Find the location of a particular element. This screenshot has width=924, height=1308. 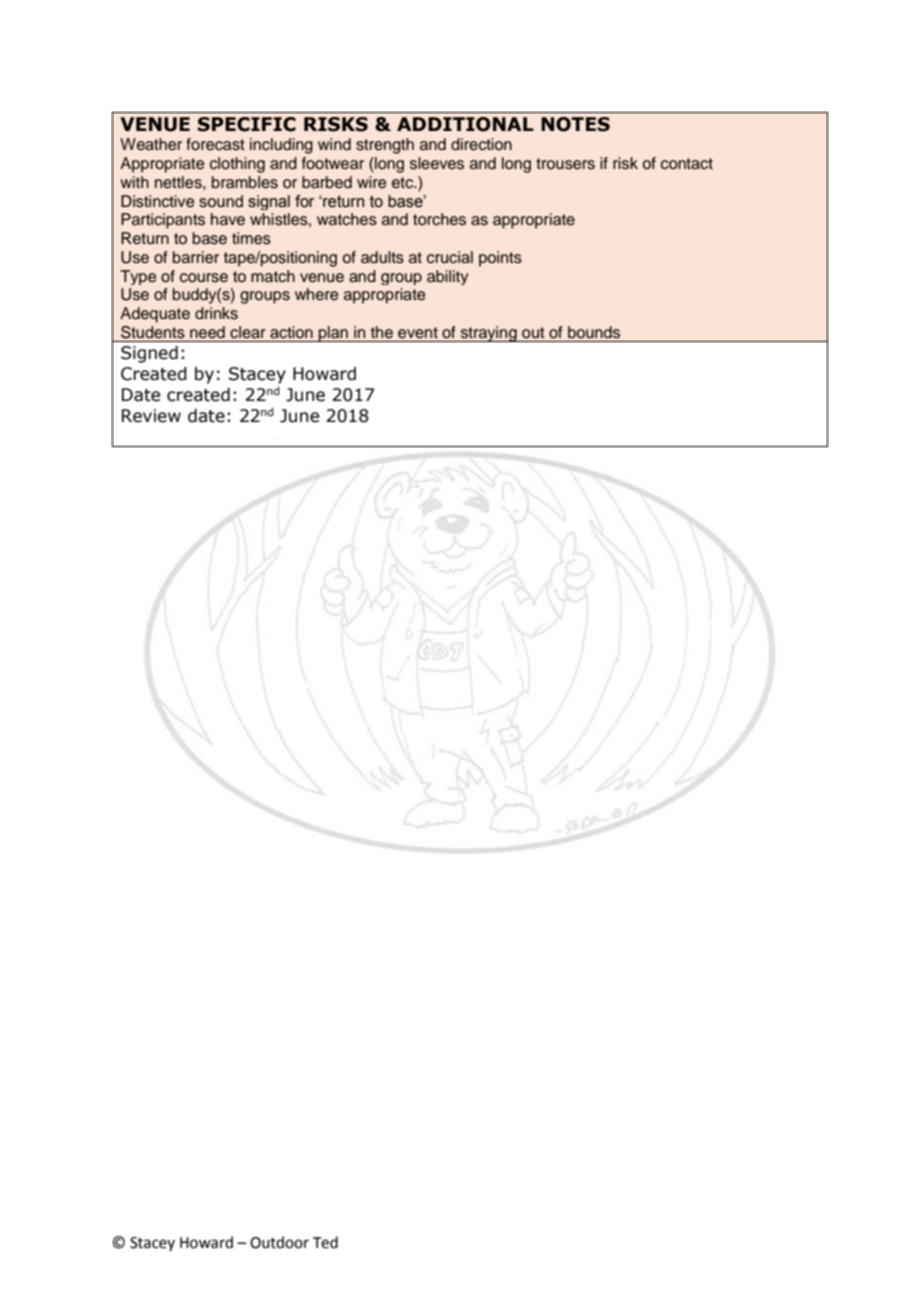

plan is located at coordinates (333, 334).
